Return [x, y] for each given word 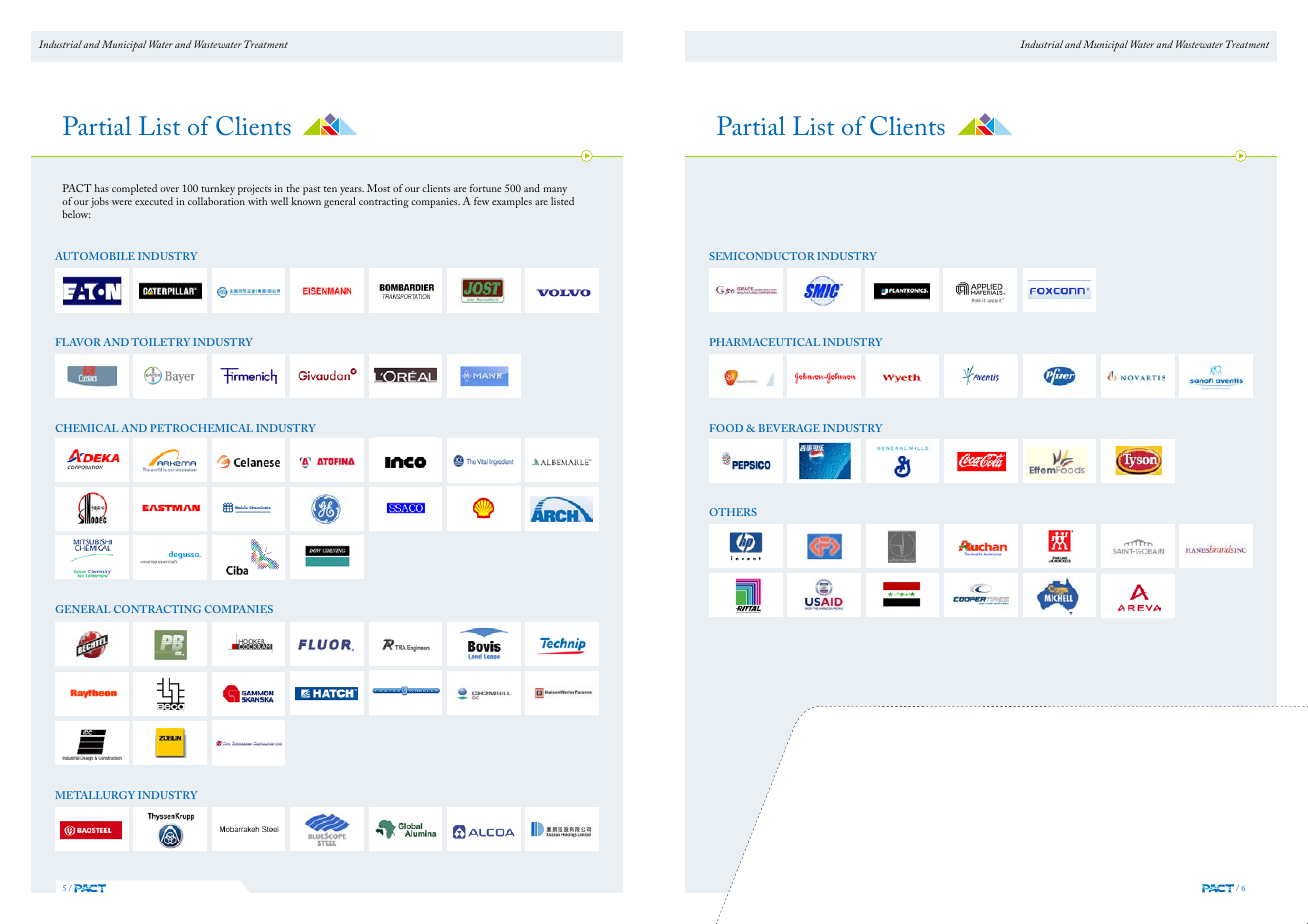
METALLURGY [95, 795]
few [481, 201]
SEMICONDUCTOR [762, 256]
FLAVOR [78, 342]
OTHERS [733, 512]
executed [154, 201]
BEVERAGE [789, 428]
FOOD [726, 428]
